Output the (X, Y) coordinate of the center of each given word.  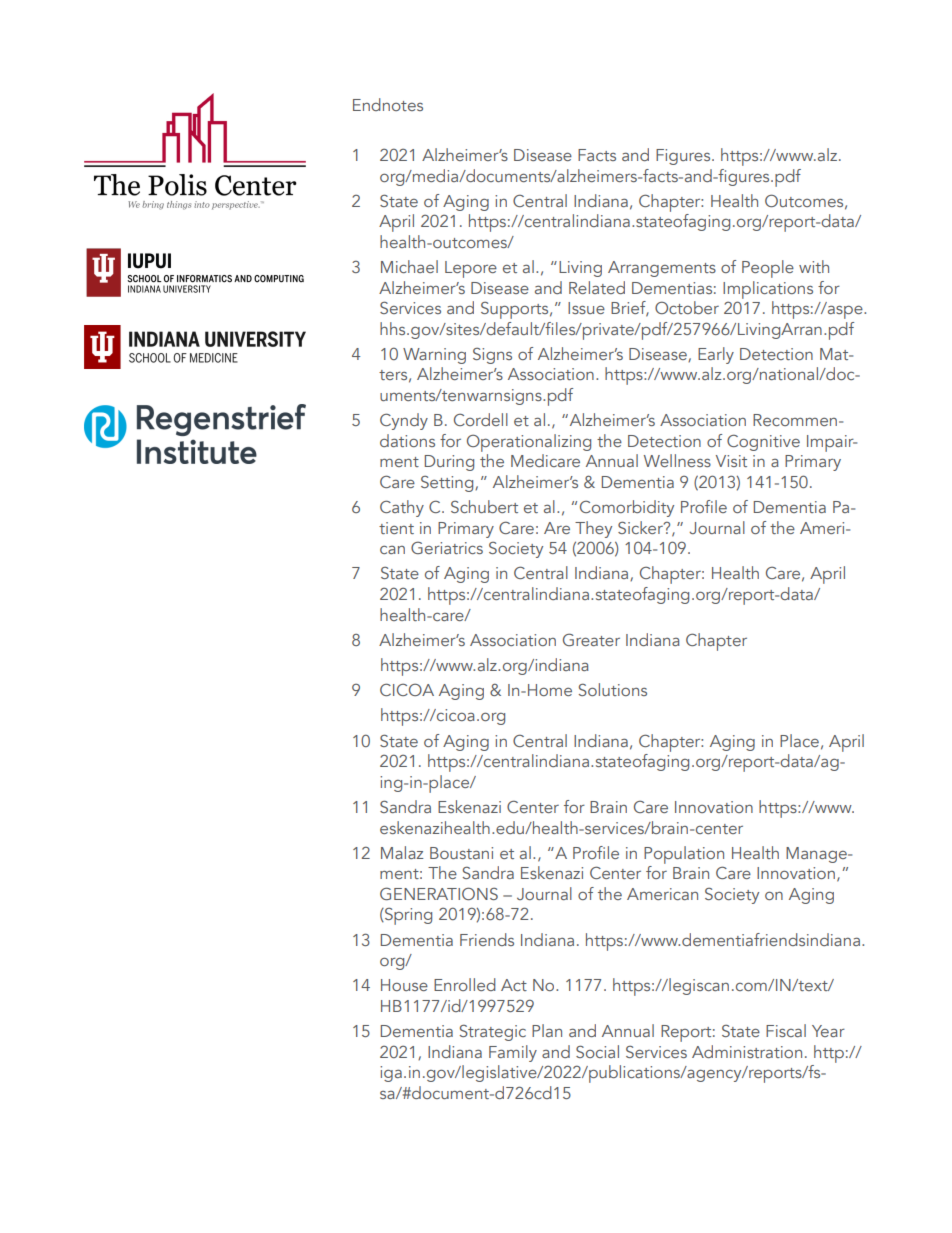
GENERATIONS (439, 893)
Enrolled (465, 984)
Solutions (613, 689)
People (768, 269)
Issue (586, 308)
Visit (731, 461)
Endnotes (388, 104)
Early (716, 355)
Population (684, 855)
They (593, 529)
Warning (434, 356)
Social (597, 1051)
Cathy (402, 508)
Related (597, 287)
